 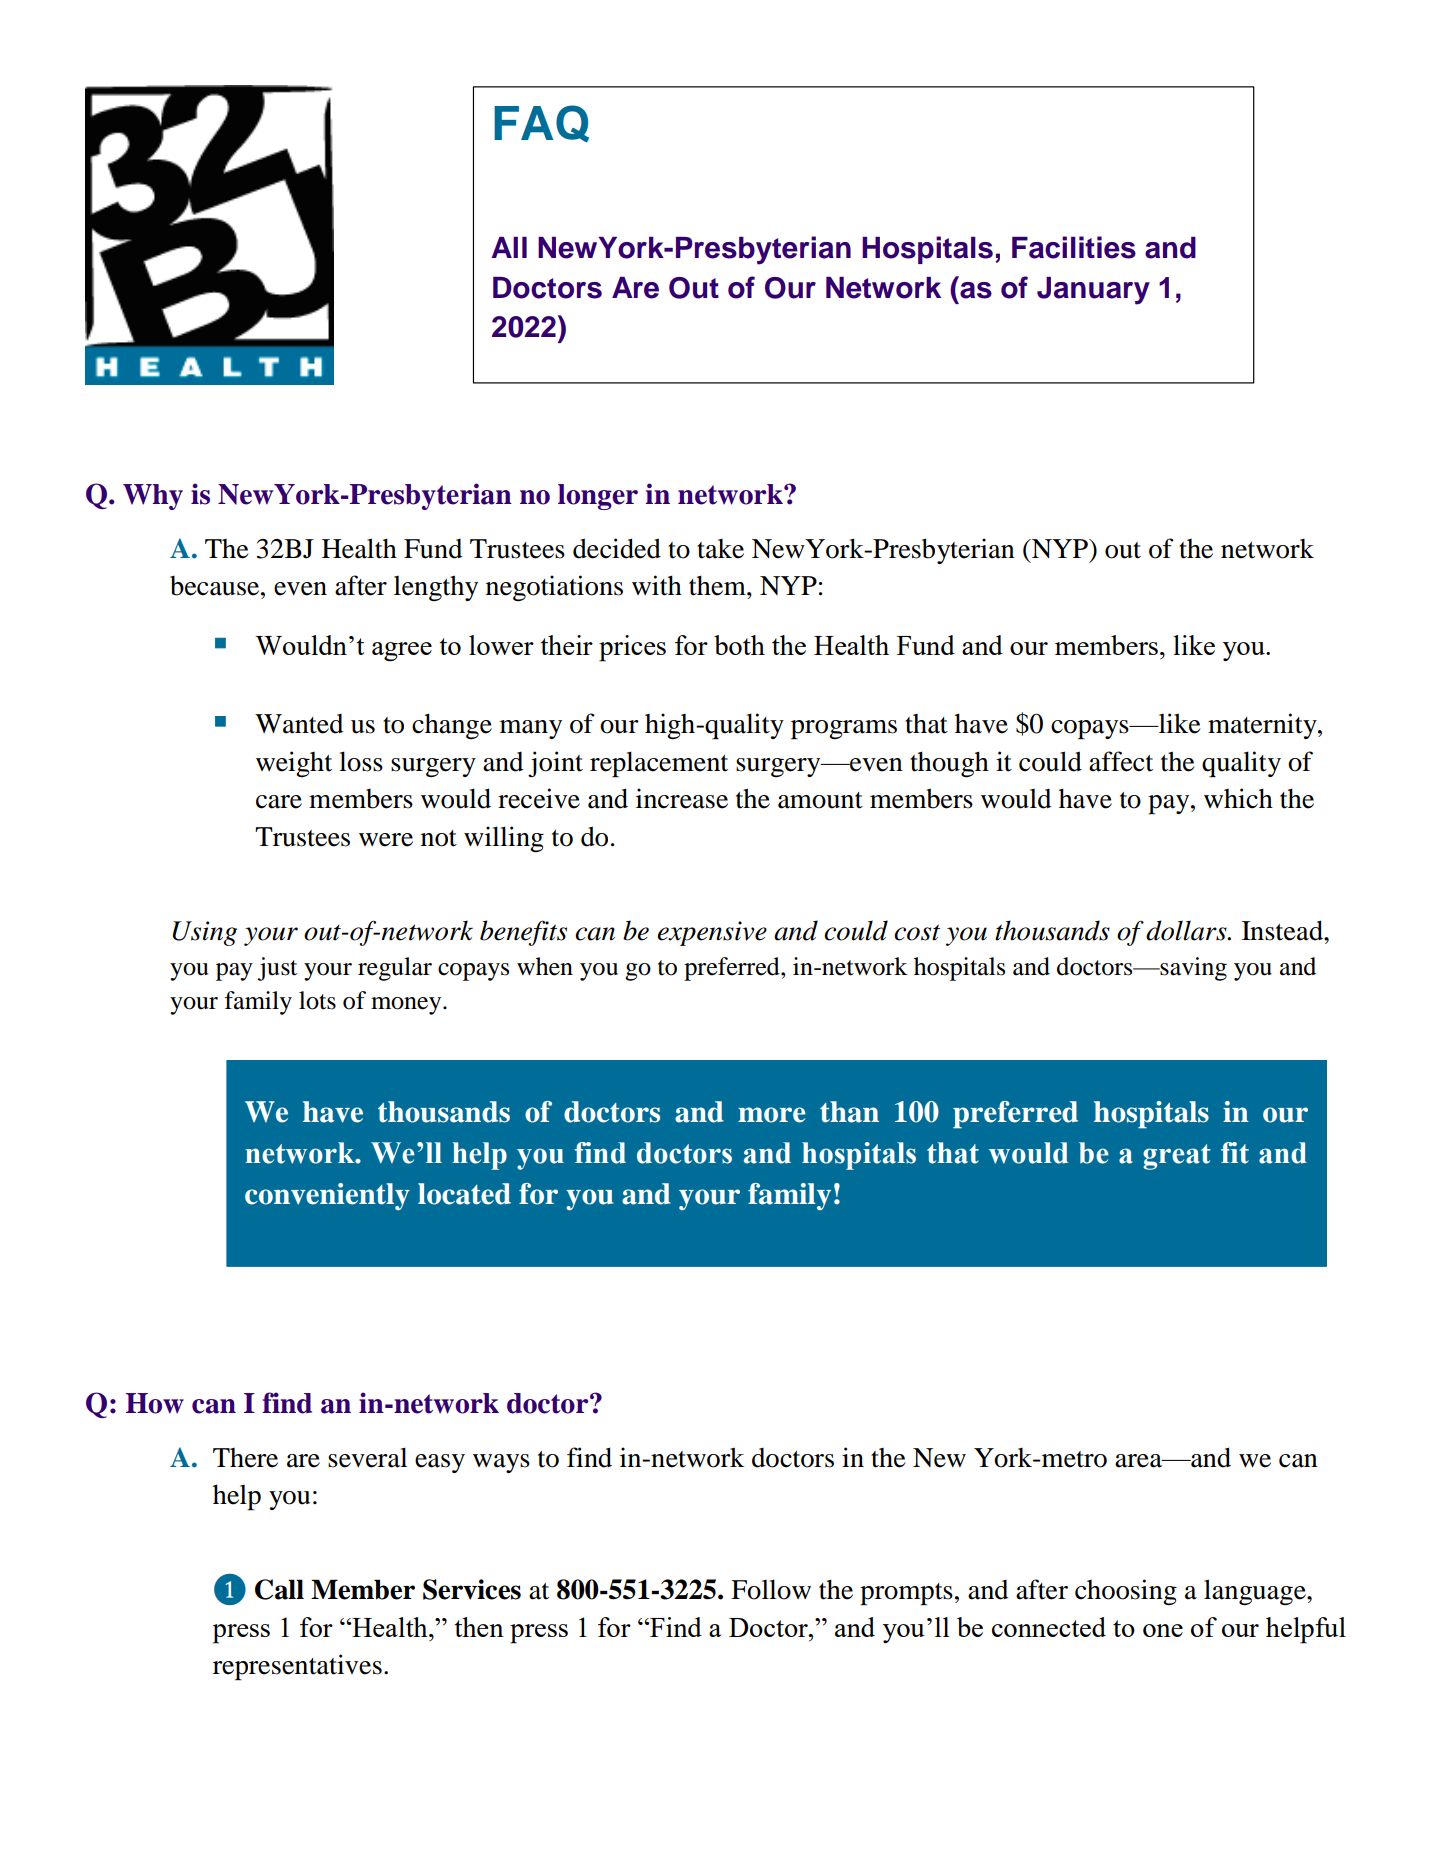 I want to click on January, so click(x=1093, y=291).
